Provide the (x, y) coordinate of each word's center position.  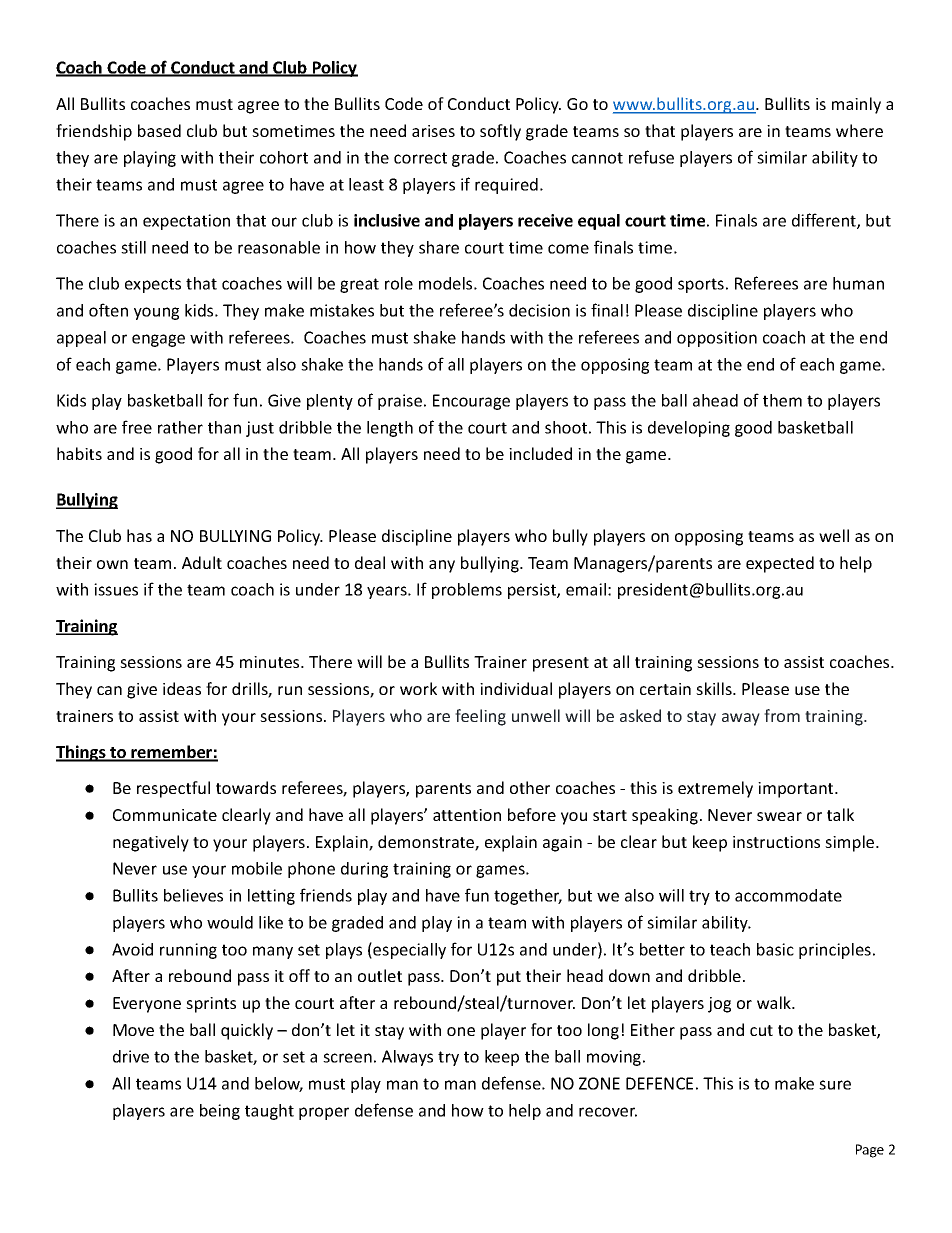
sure (835, 1085)
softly (500, 132)
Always (407, 1058)
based (159, 130)
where (859, 130)
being (220, 1112)
